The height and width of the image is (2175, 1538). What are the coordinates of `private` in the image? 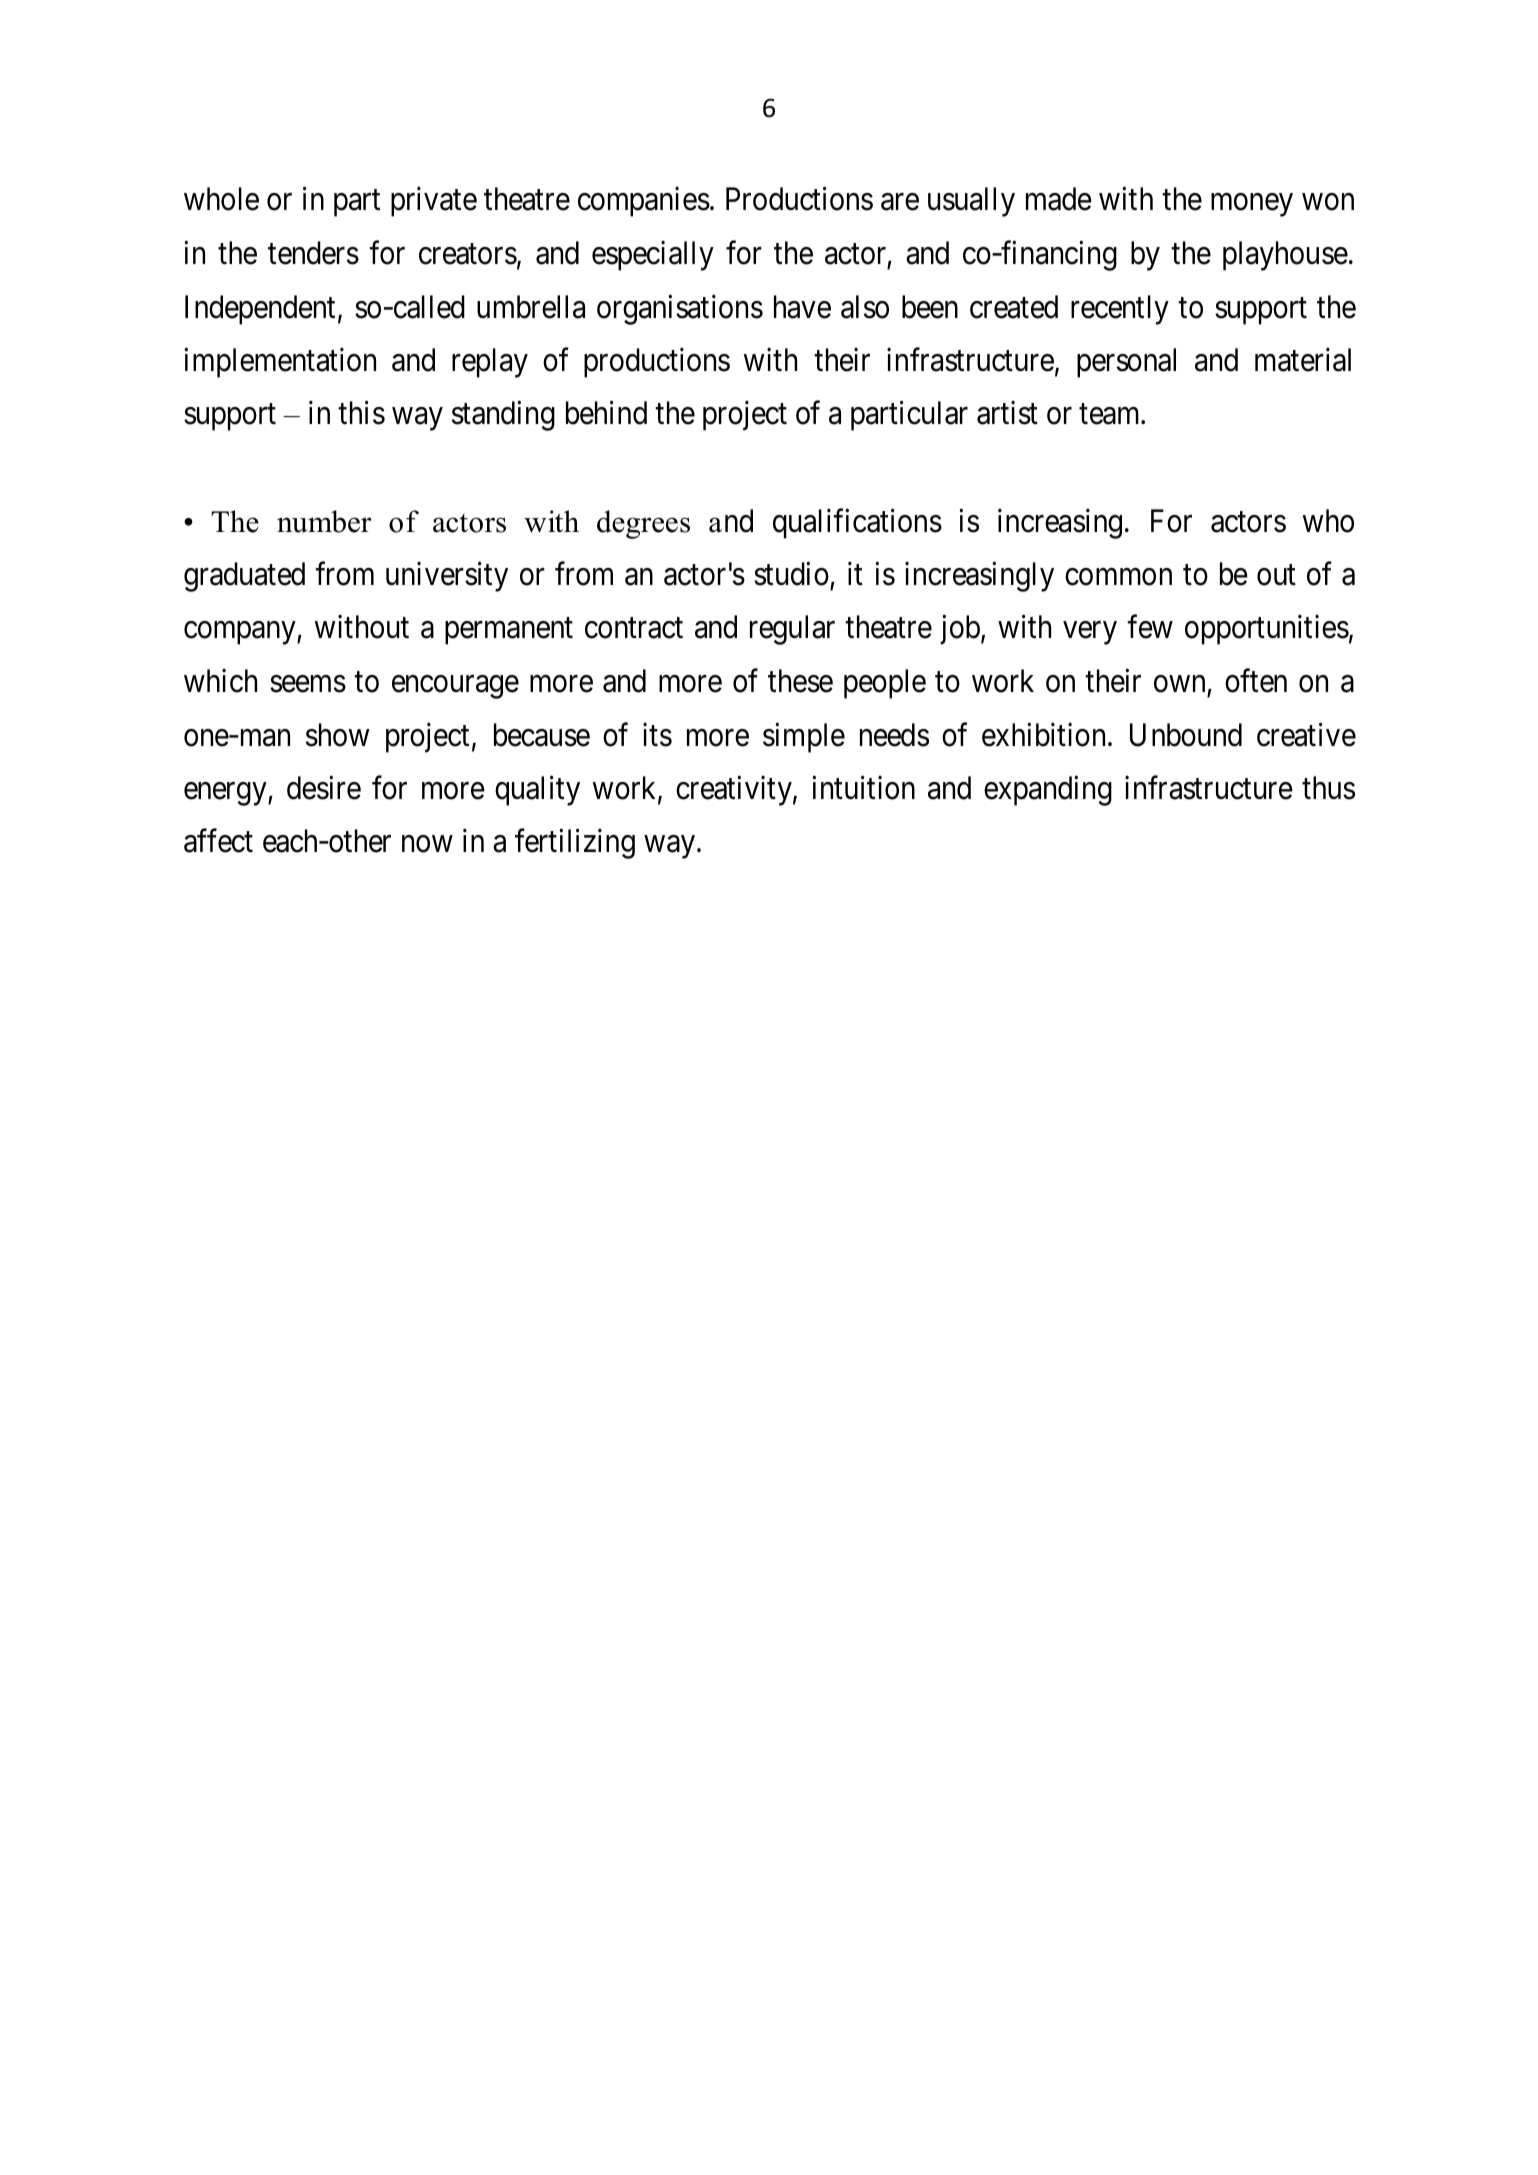 It's located at (434, 202).
